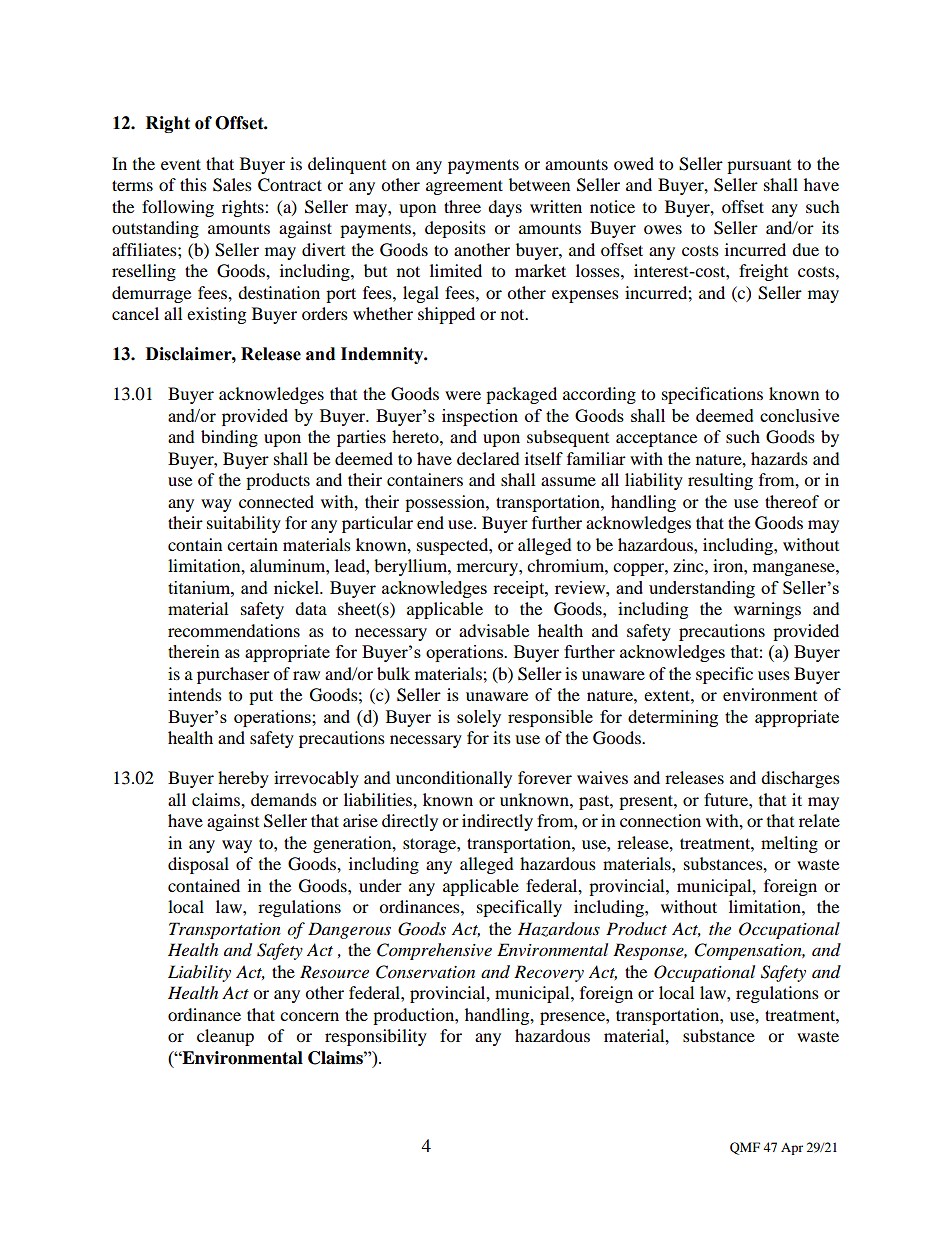  What do you see at coordinates (446, 503) in the screenshot?
I see `possession` at bounding box center [446, 503].
